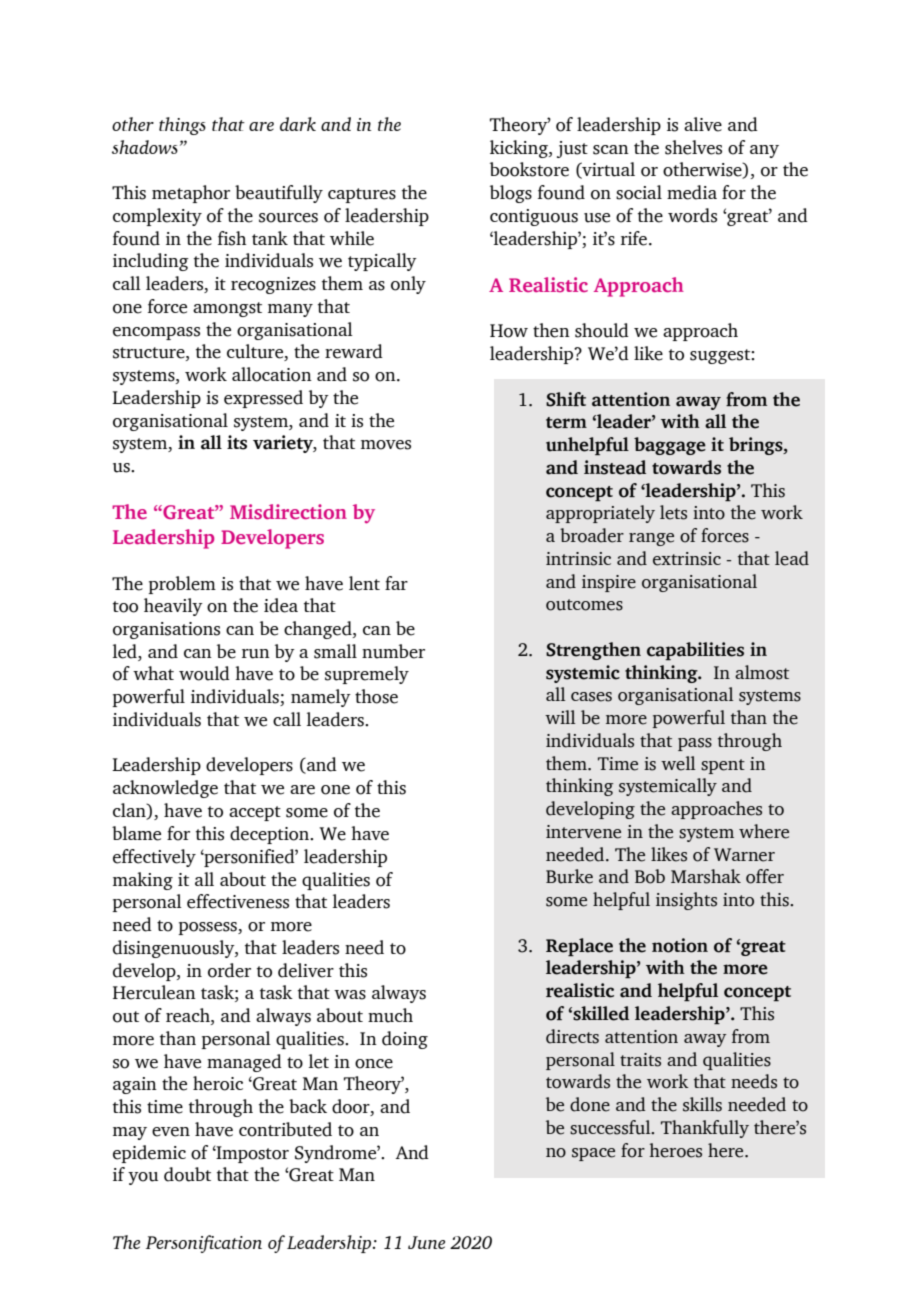  What do you see at coordinates (693, 147) in the document?
I see `shelves` at bounding box center [693, 147].
